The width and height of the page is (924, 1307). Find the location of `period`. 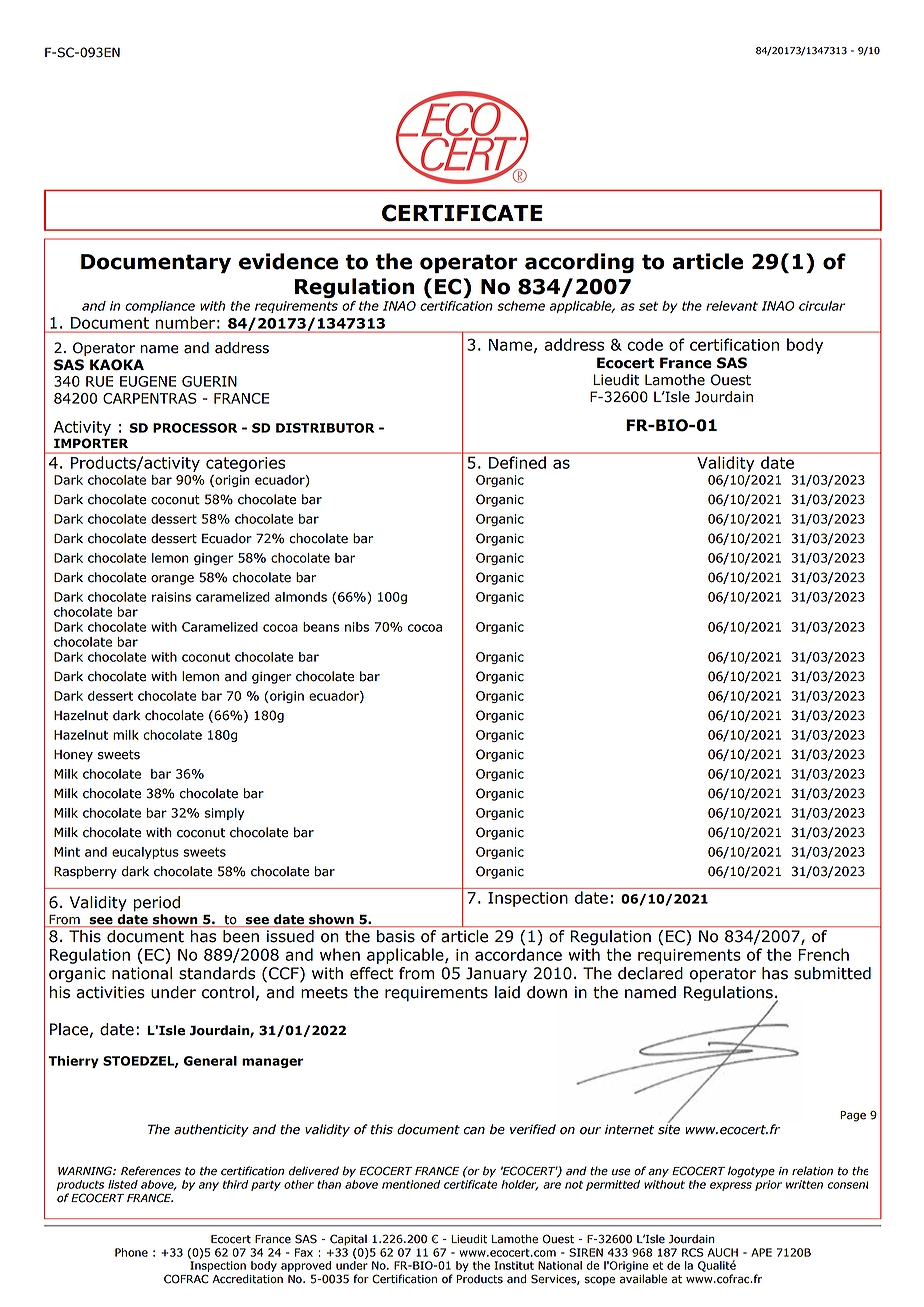

period is located at coordinates (157, 904).
